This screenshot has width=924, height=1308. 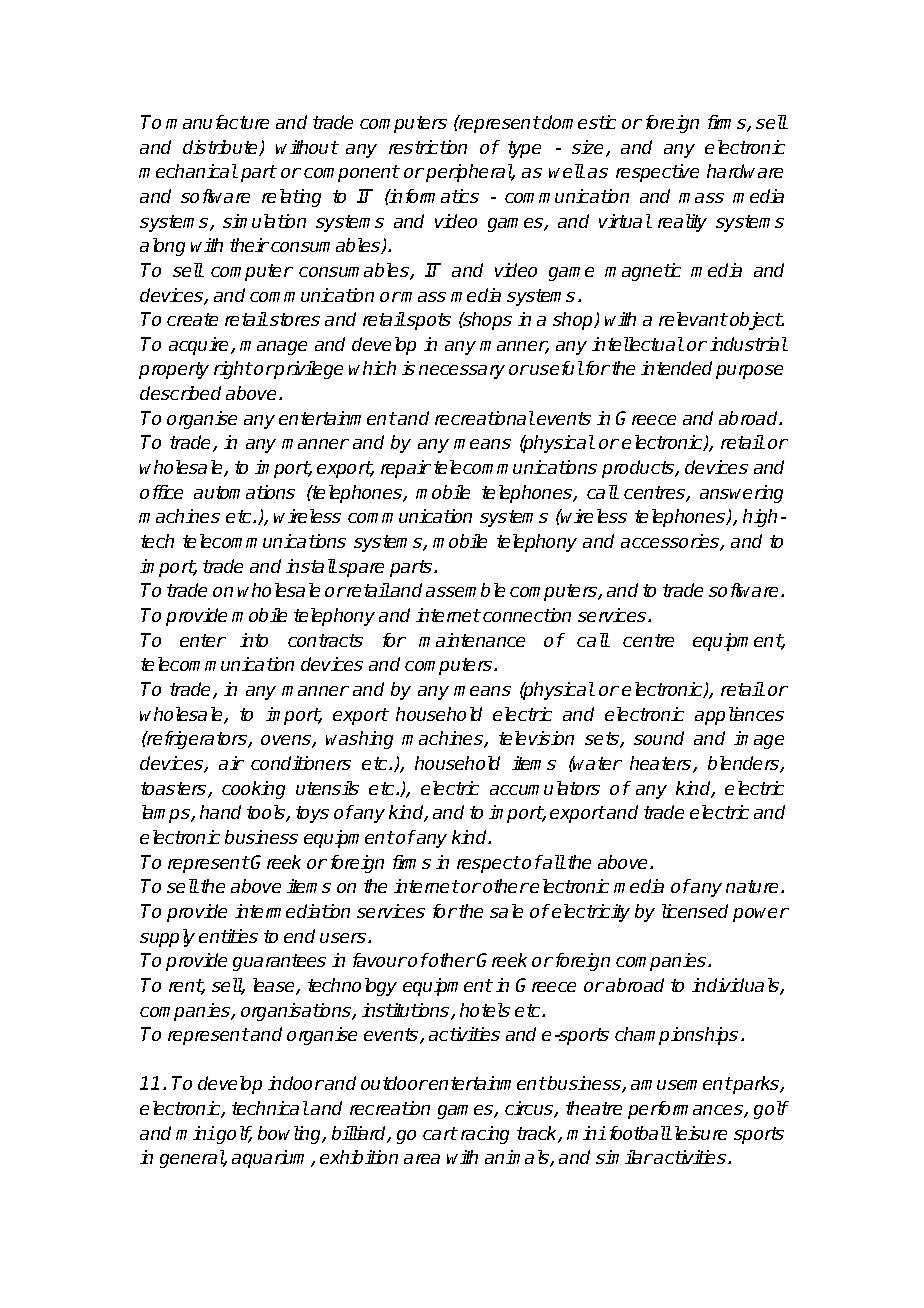 I want to click on hardware, so click(x=745, y=171).
